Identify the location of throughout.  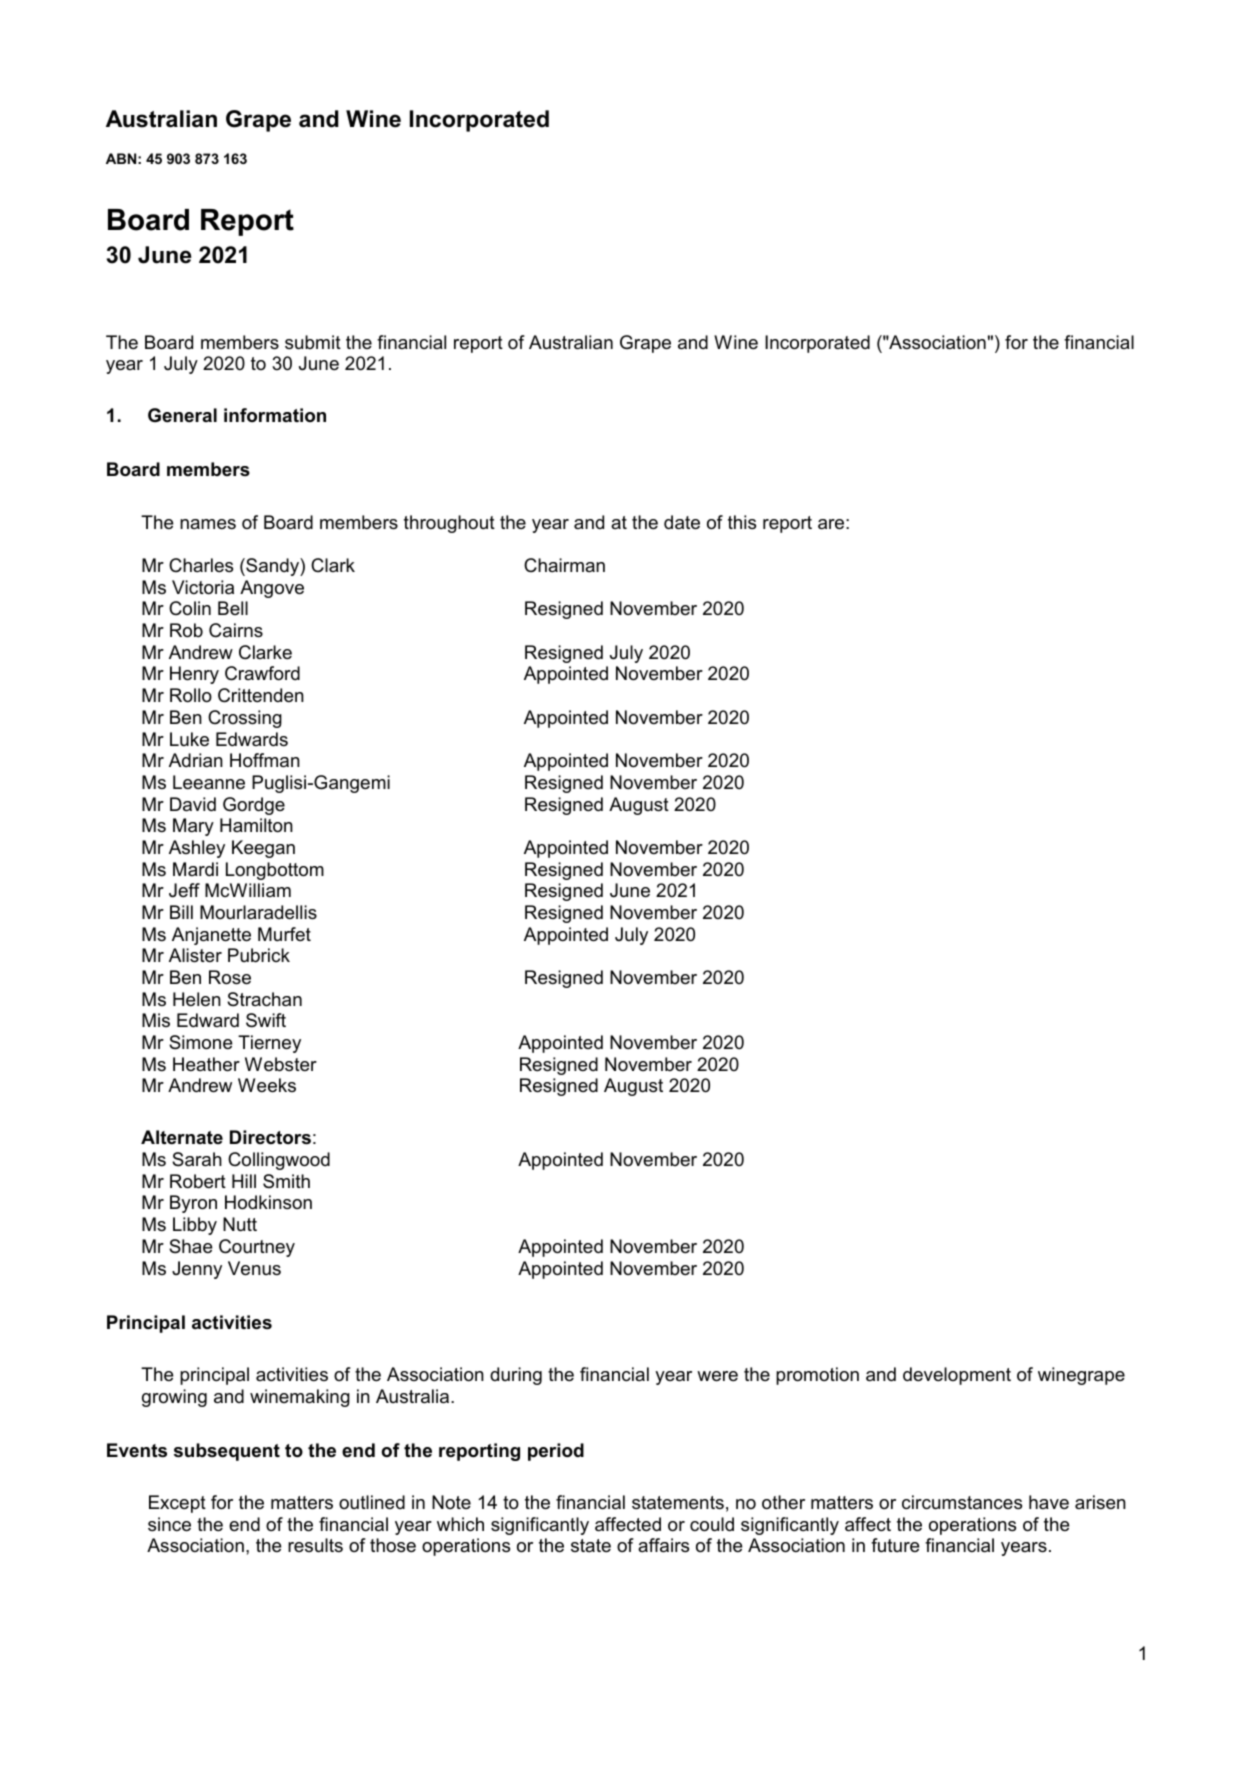
(449, 524).
